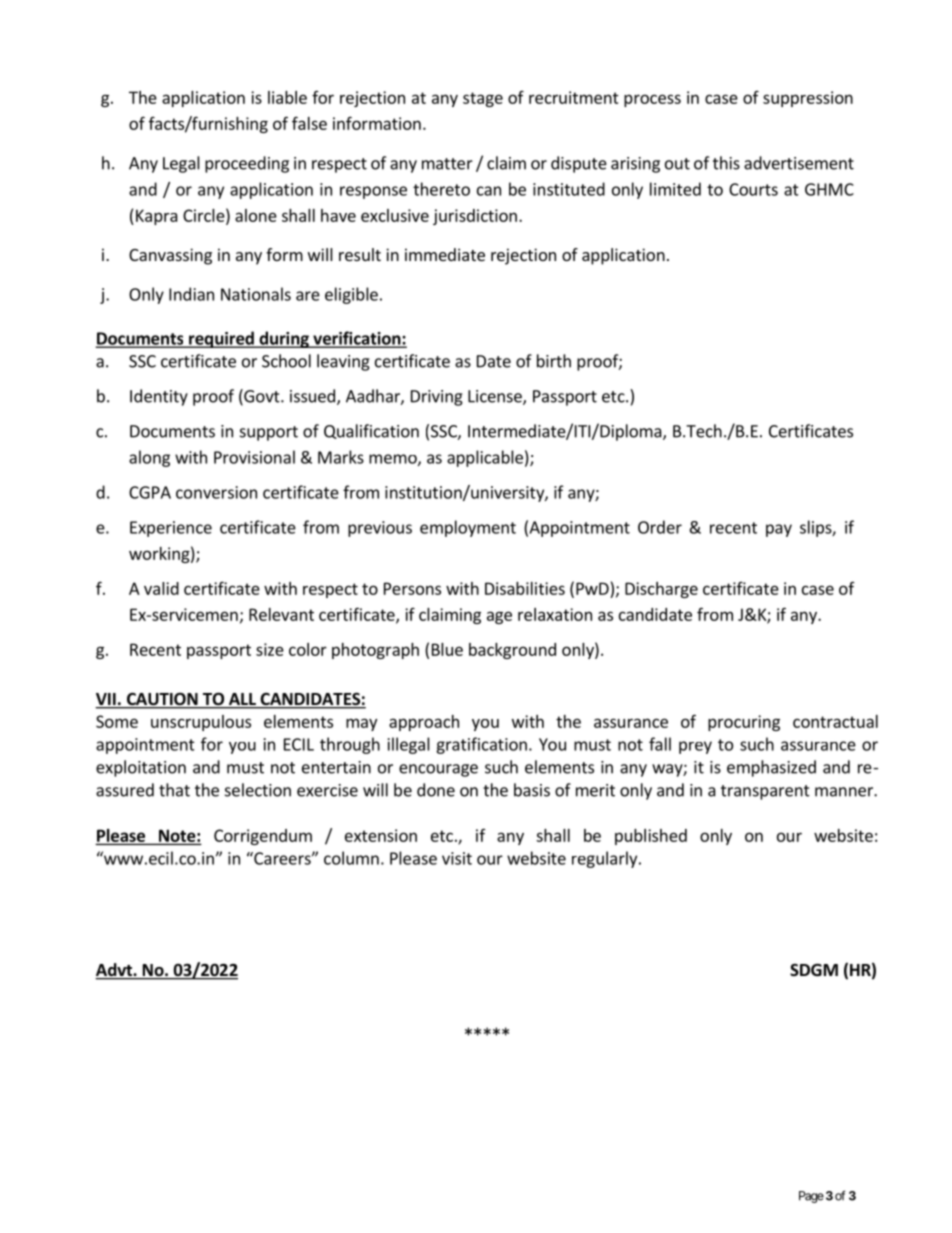 The width and height of the screenshot is (952, 1233). Describe the element at coordinates (496, 397) in the screenshot. I see `License` at that location.
